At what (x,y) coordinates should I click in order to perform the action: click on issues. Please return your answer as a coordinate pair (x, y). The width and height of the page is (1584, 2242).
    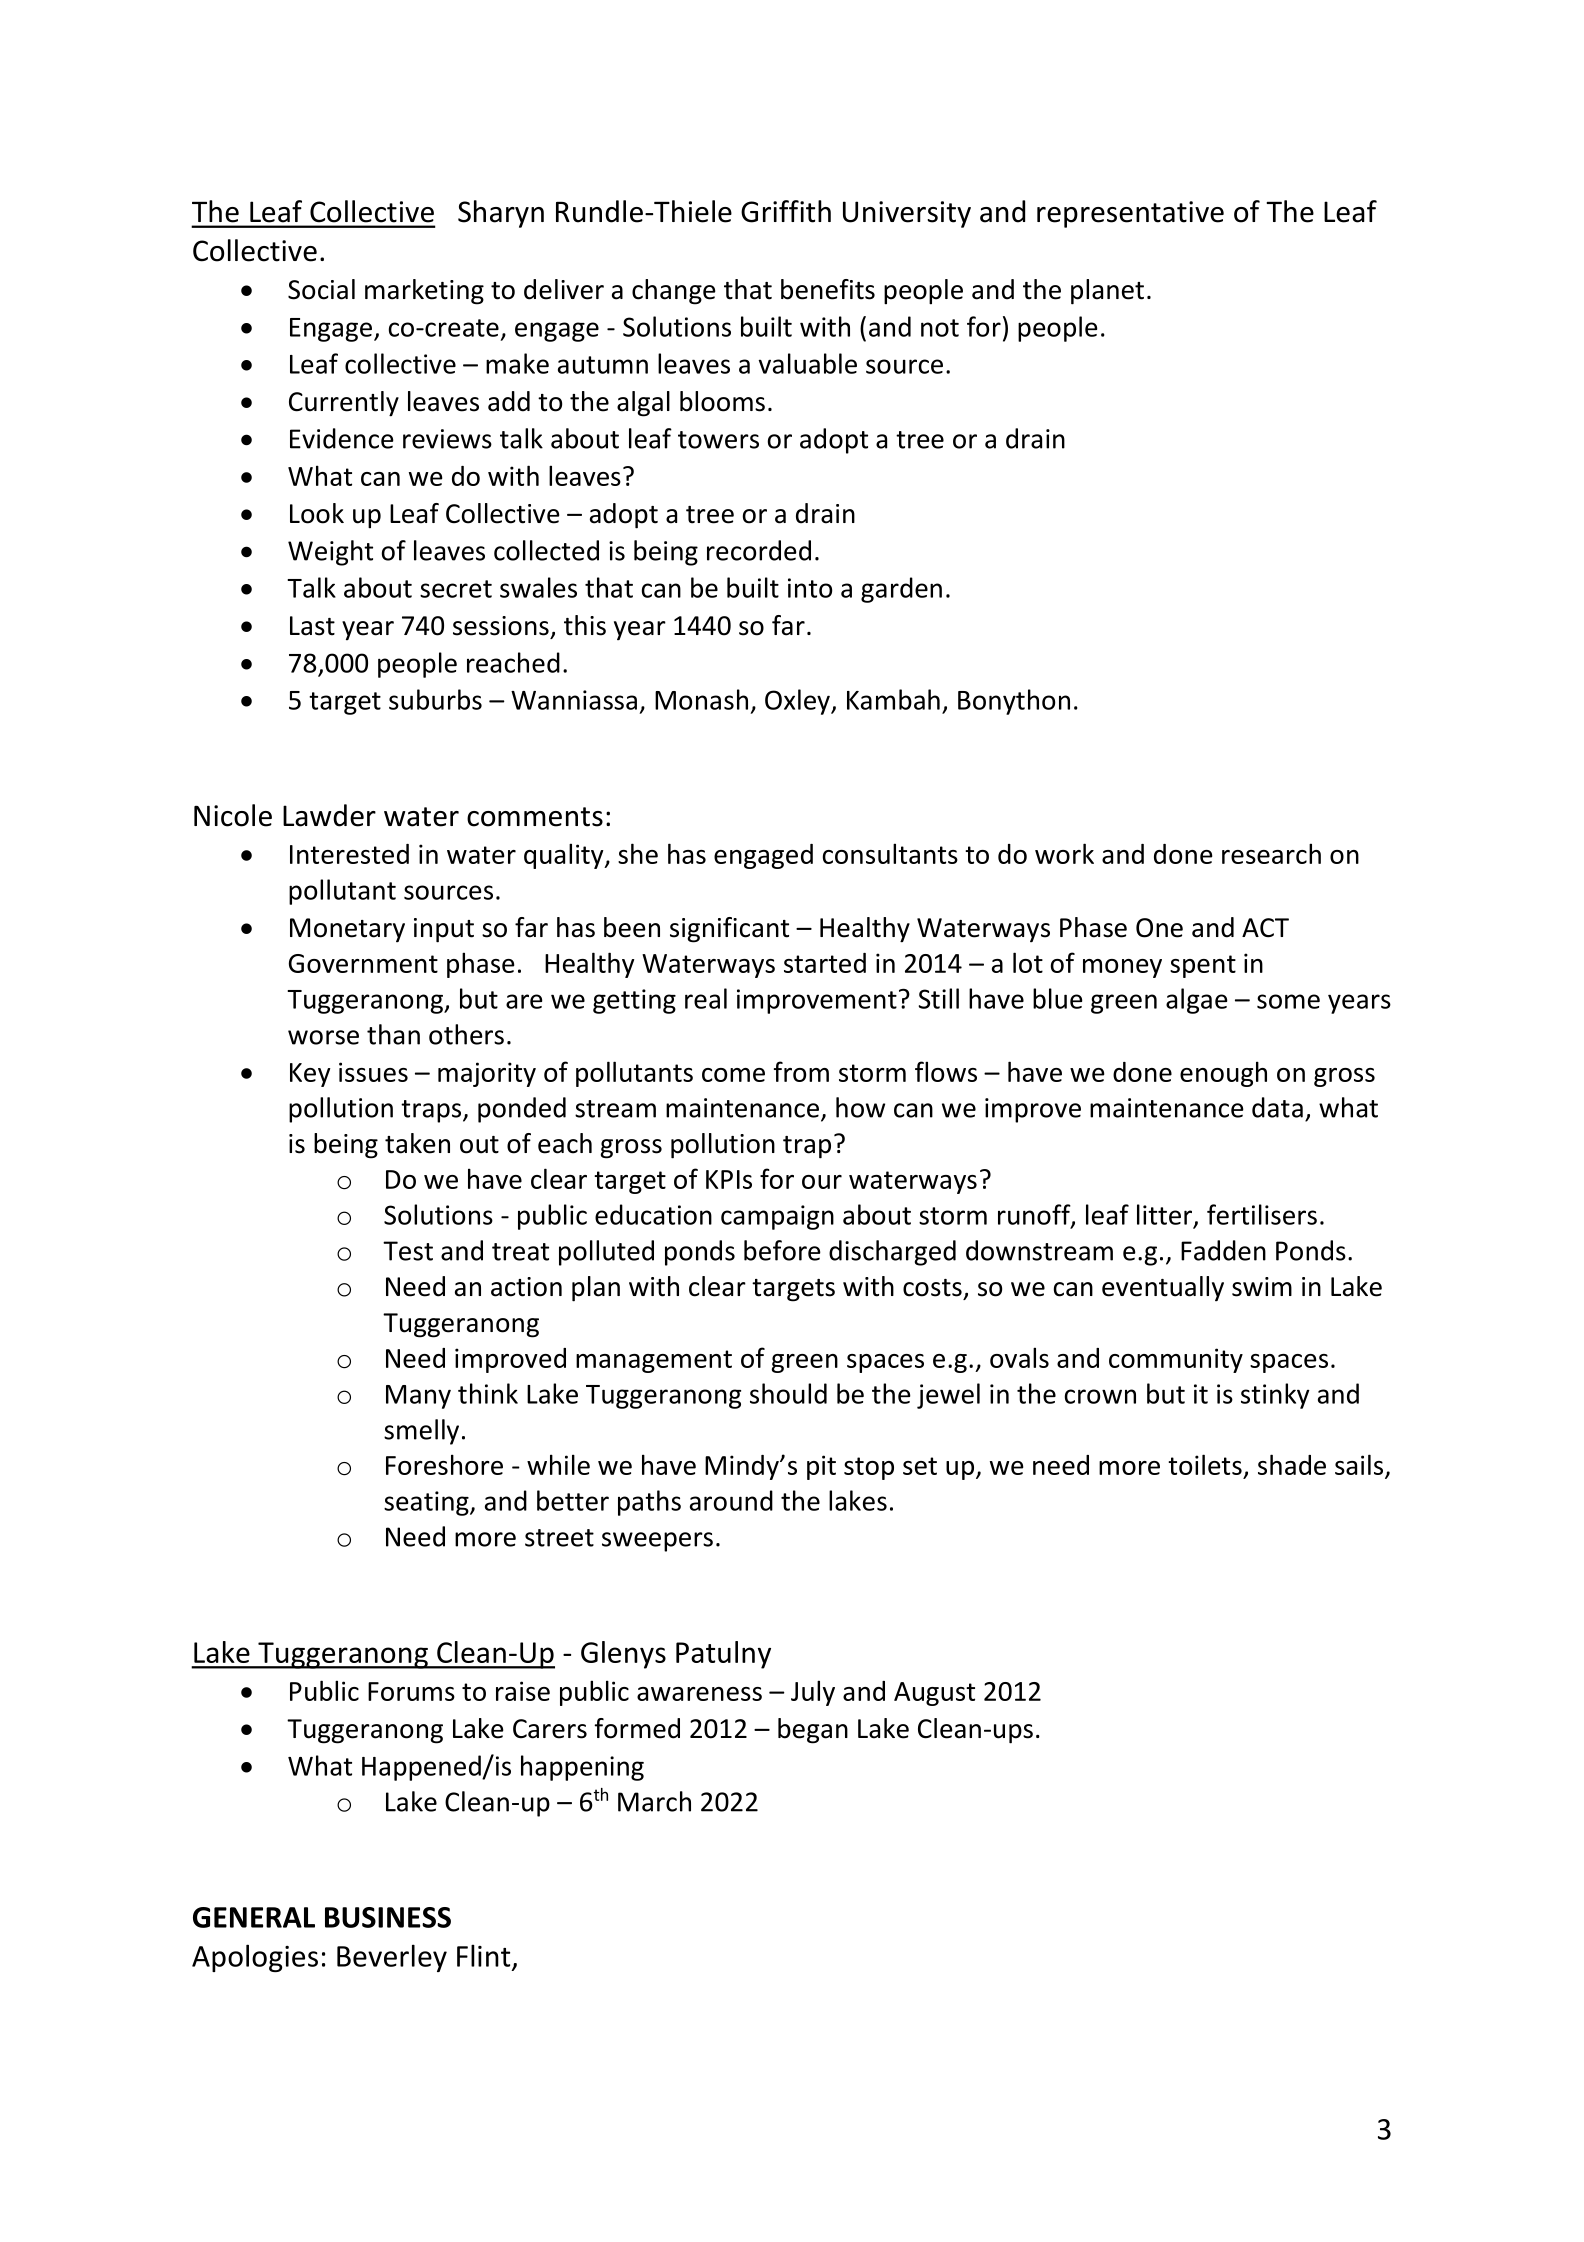
    Looking at the image, I should click on (373, 1072).
